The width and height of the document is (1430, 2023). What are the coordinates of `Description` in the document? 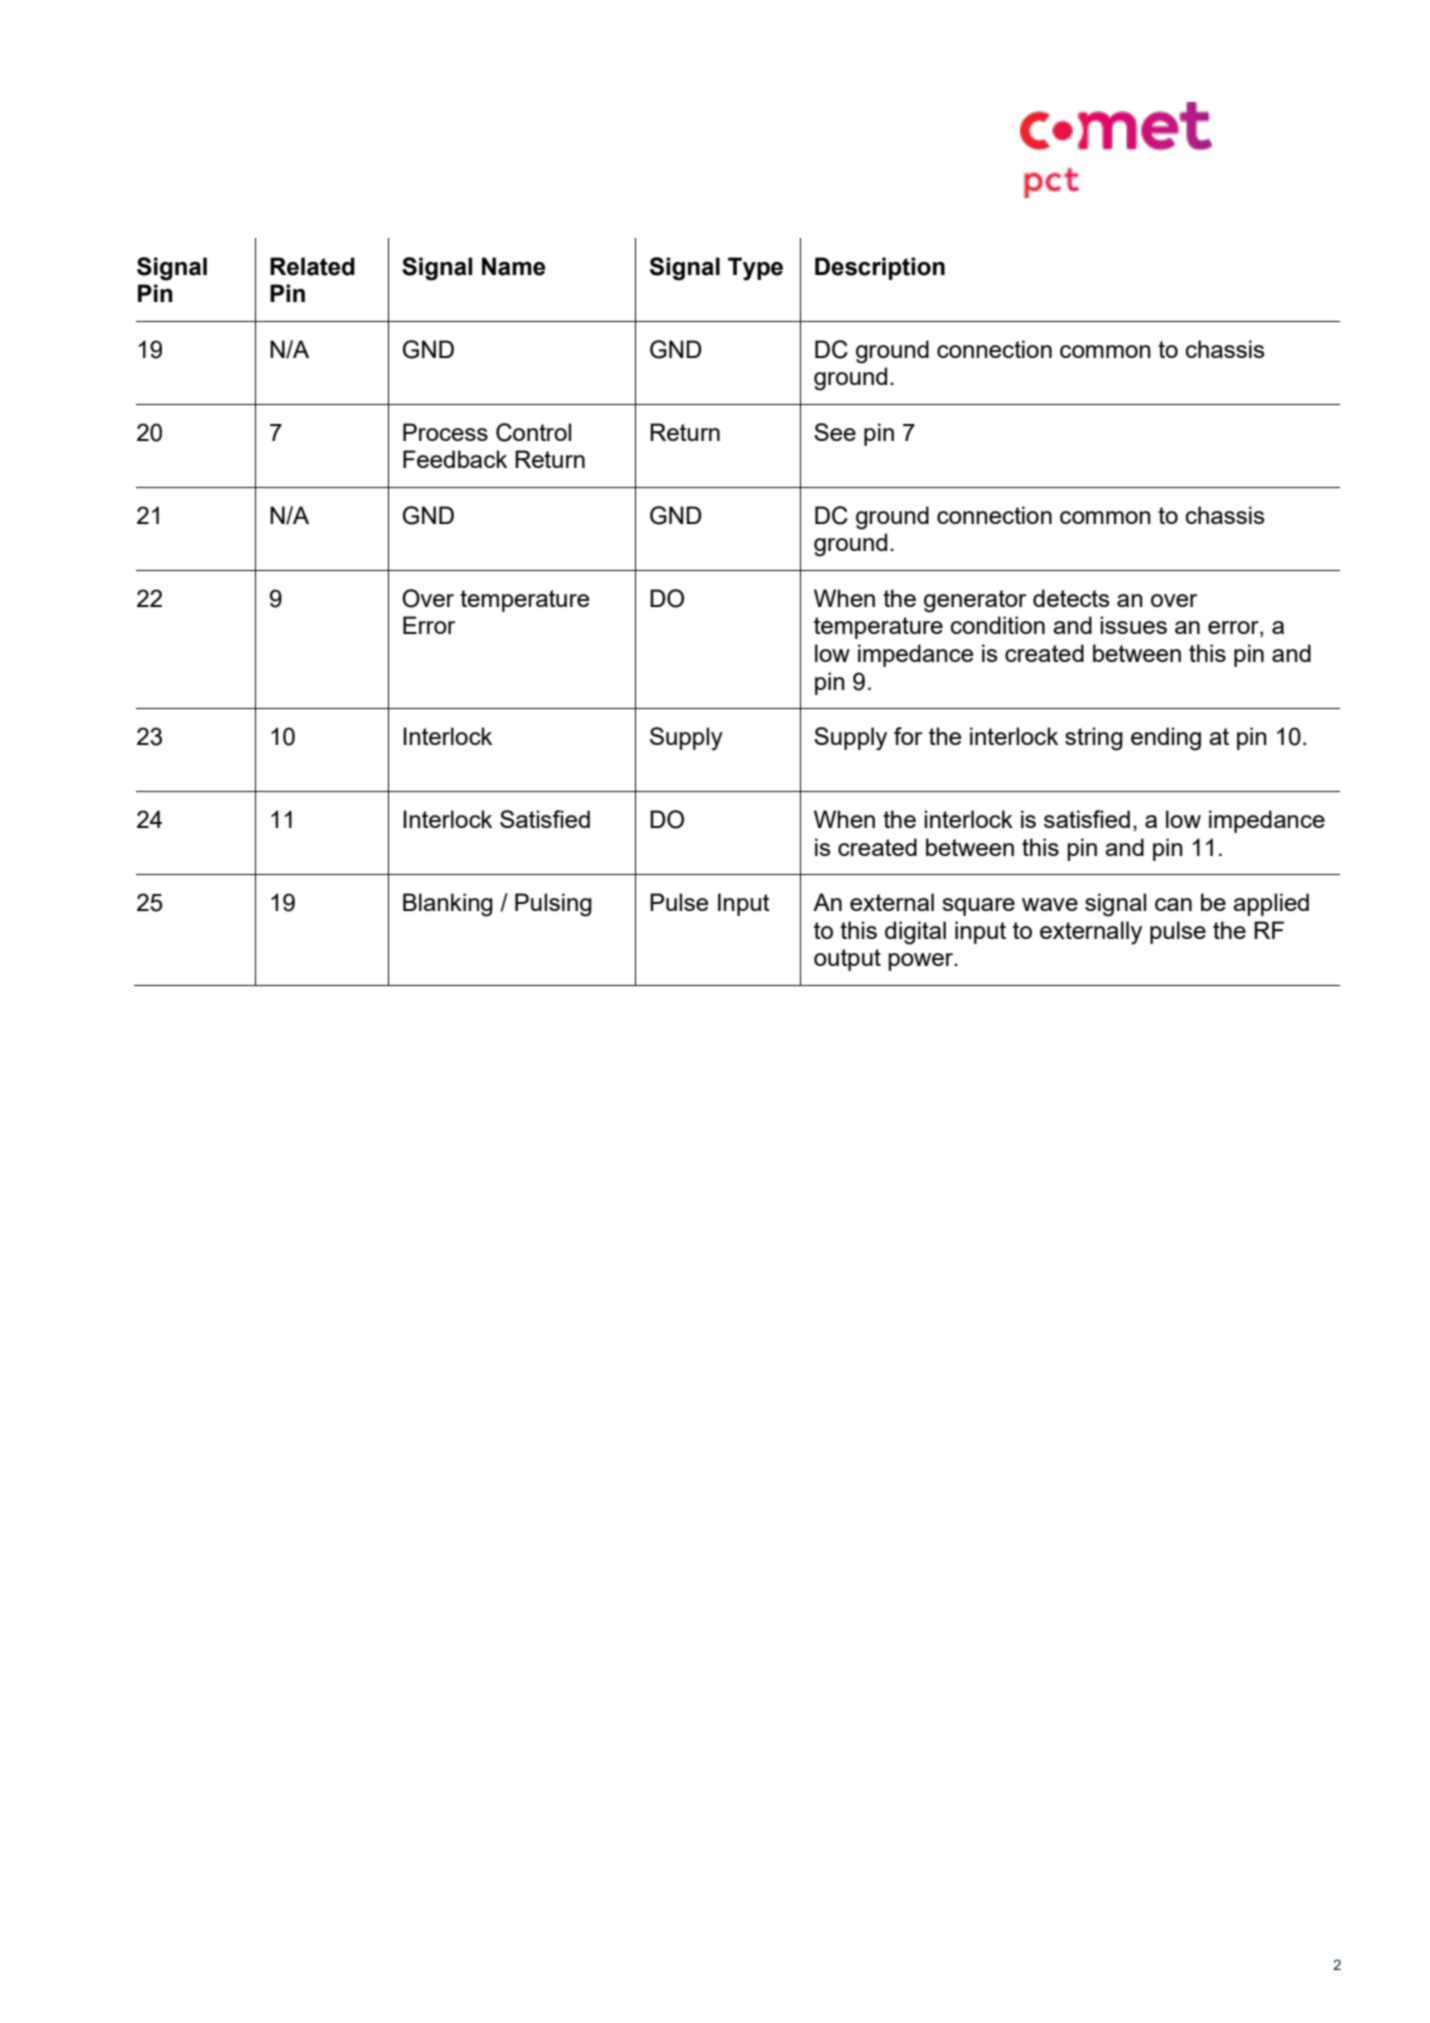 It's located at (880, 268).
